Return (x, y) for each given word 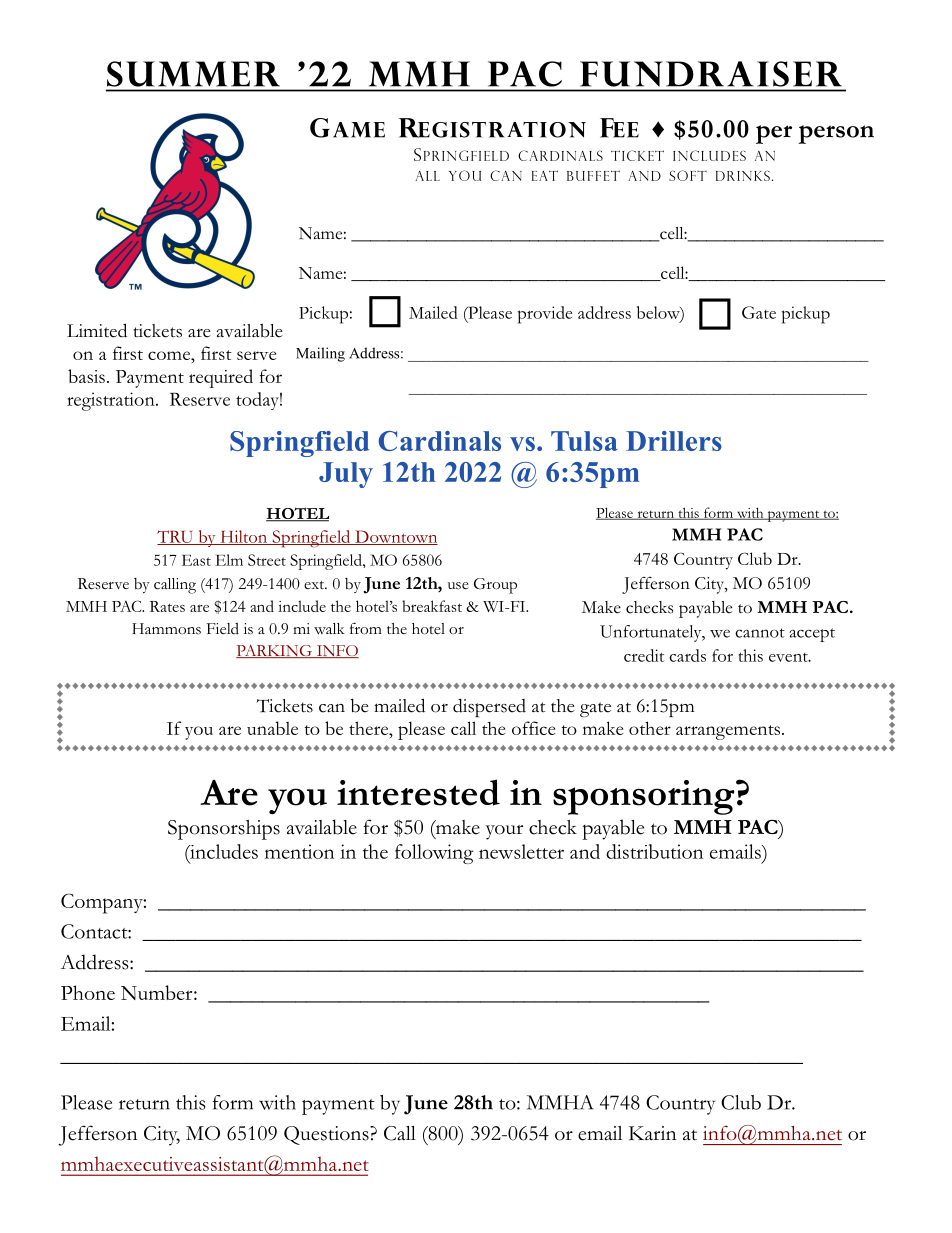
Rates (167, 606)
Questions (327, 1135)
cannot (760, 633)
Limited (97, 330)
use (458, 586)
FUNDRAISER (711, 74)
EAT (545, 175)
